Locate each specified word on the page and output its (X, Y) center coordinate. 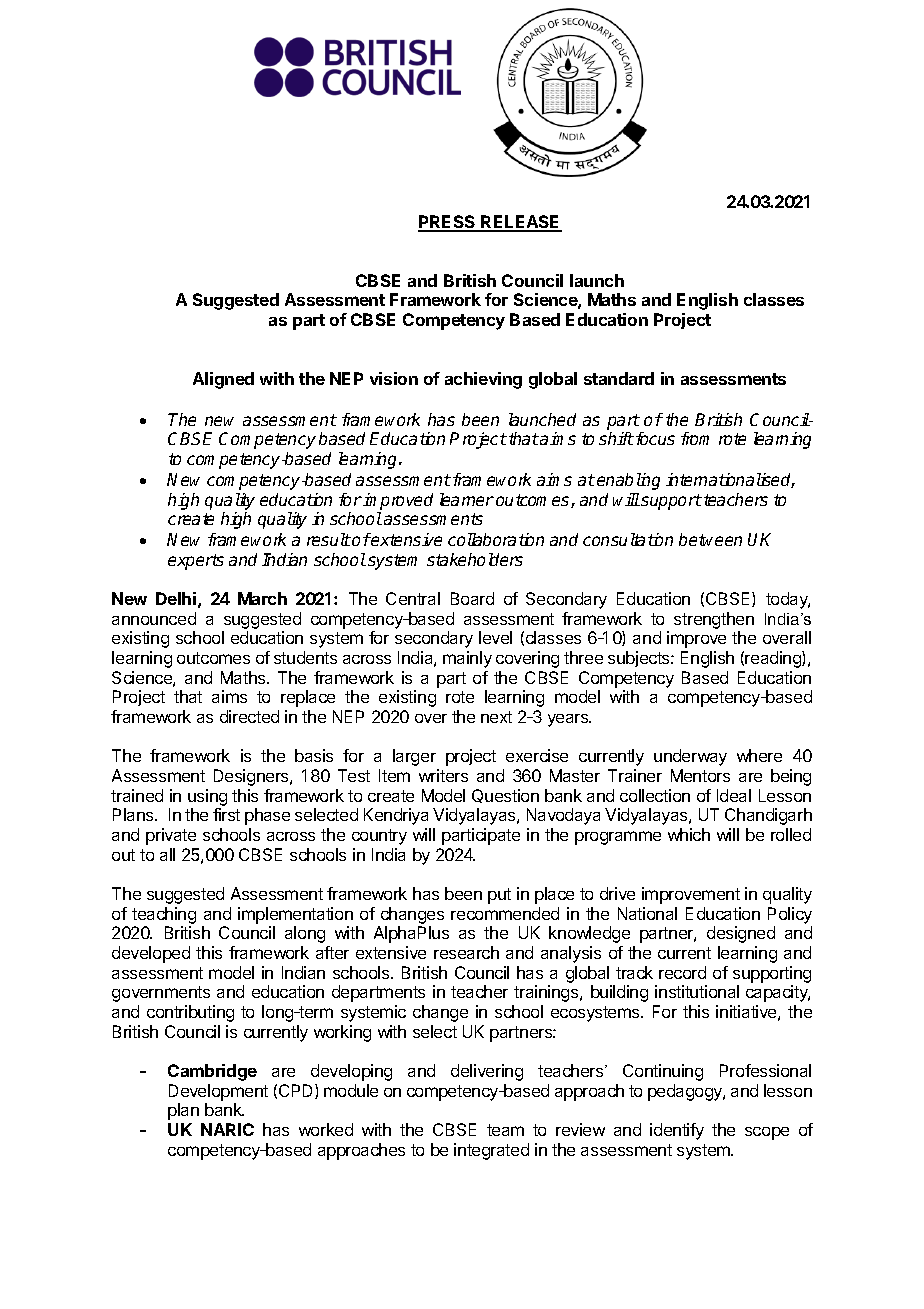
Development (218, 1092)
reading (774, 659)
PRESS (448, 223)
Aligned (223, 380)
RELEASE (521, 223)
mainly (467, 659)
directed (249, 716)
